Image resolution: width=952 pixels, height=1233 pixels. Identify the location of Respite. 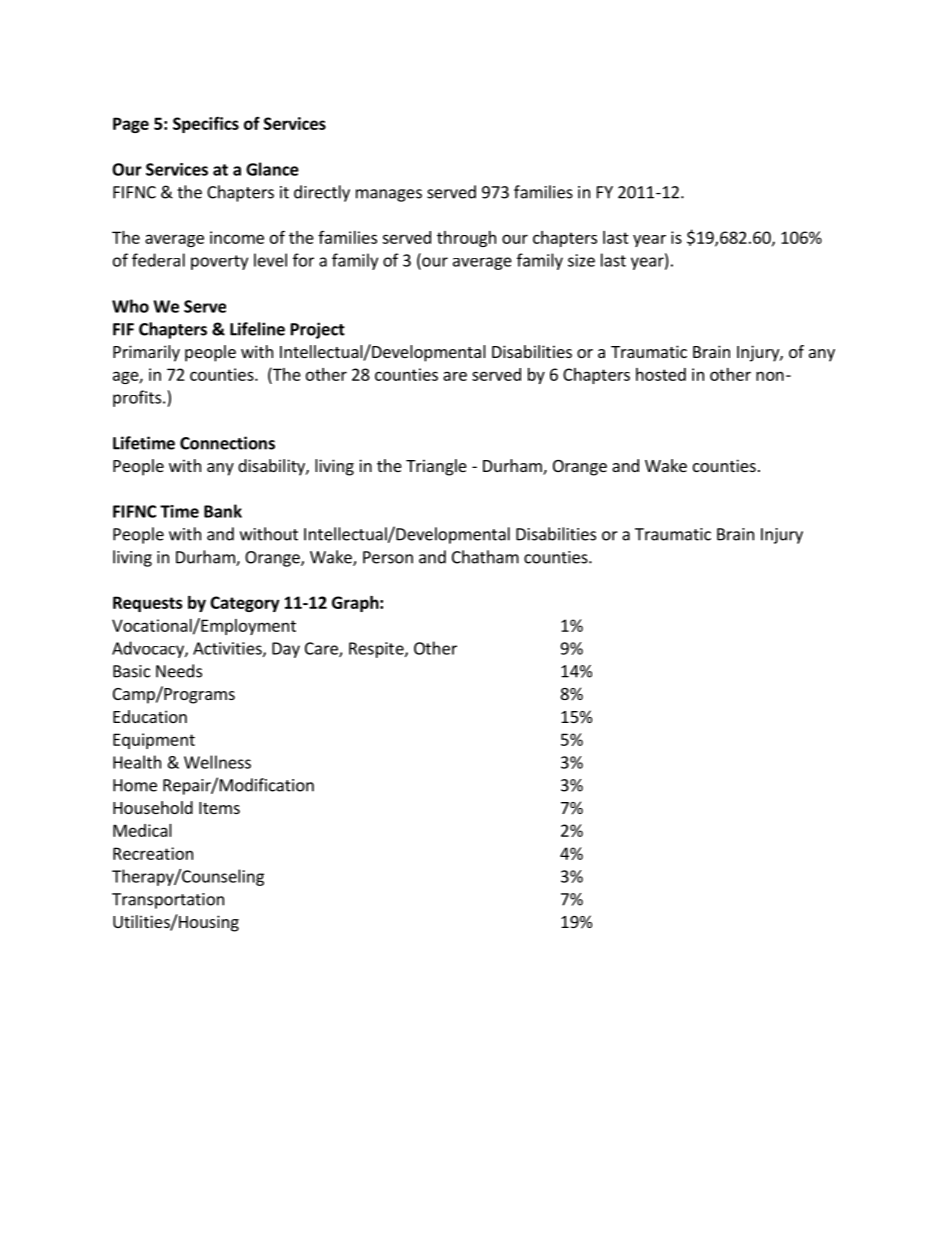
(377, 650).
